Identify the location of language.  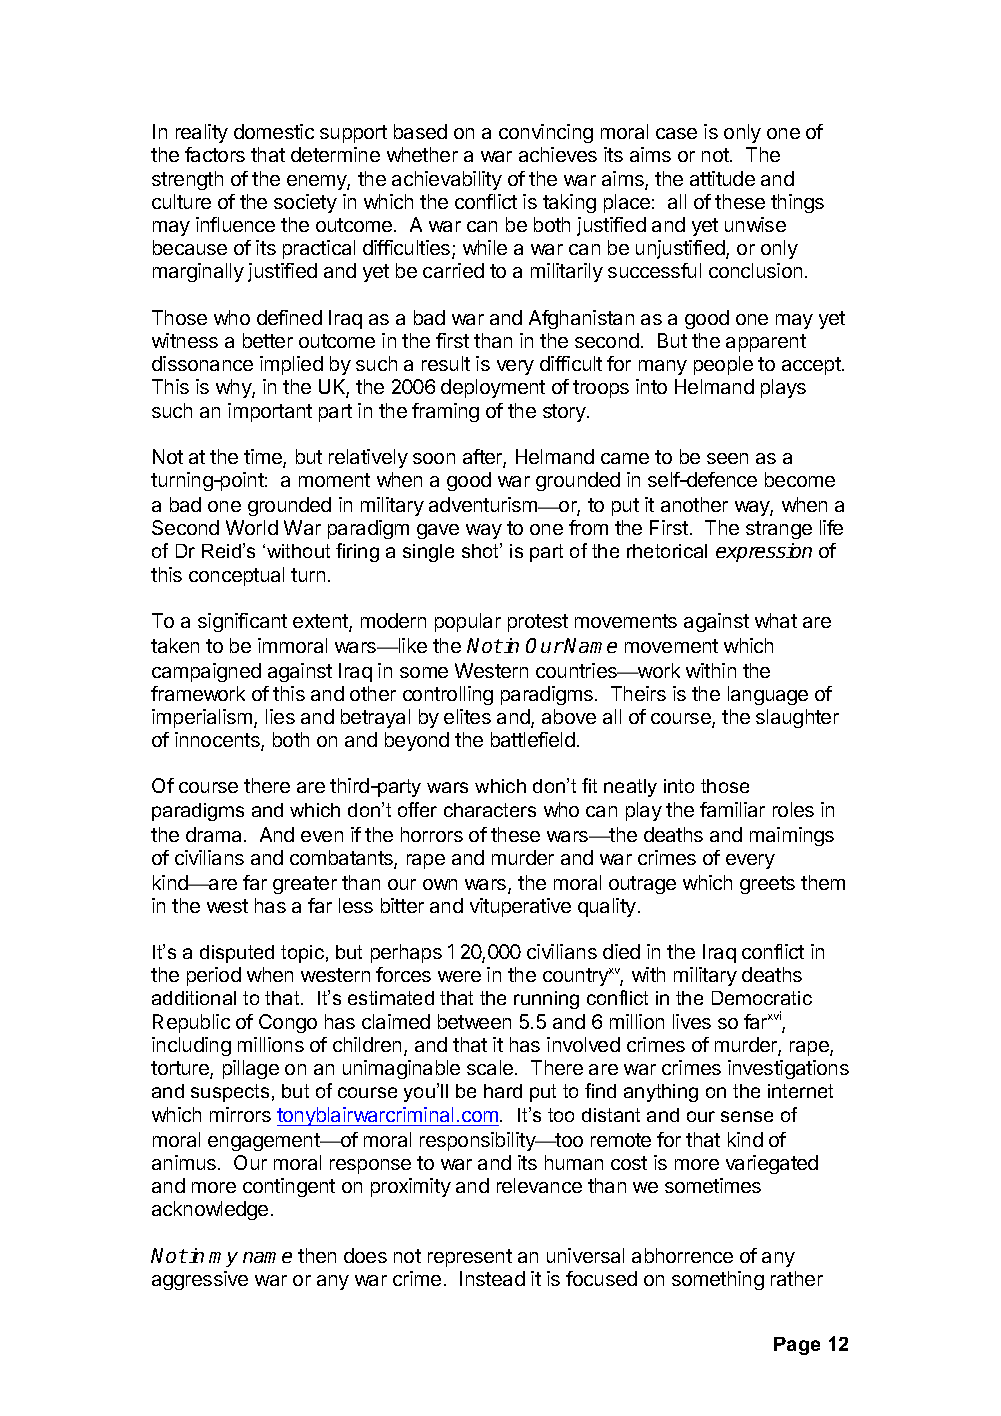
(768, 695).
